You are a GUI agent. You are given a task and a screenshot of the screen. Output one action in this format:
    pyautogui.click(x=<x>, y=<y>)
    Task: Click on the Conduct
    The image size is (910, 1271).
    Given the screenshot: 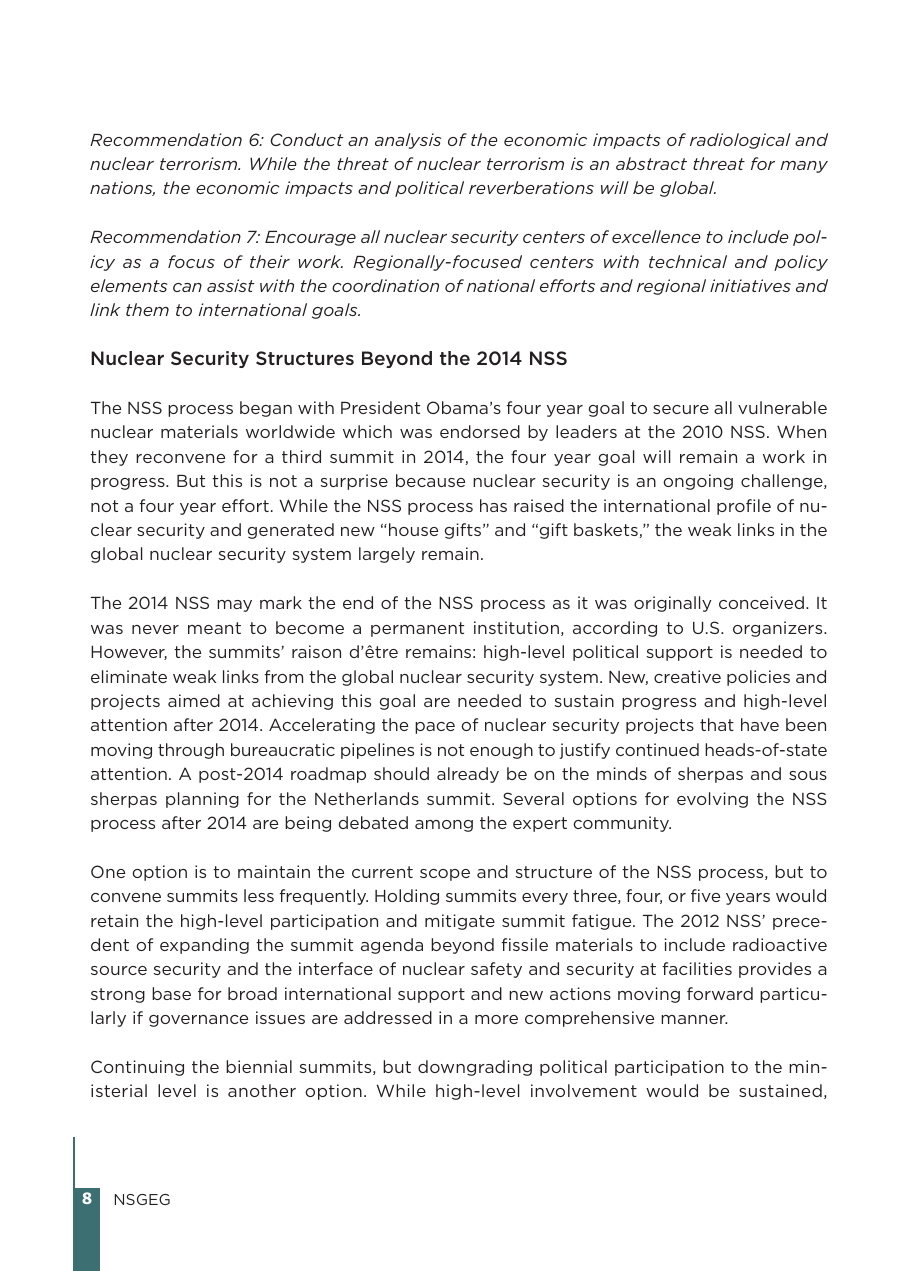 What is the action you would take?
    pyautogui.click(x=307, y=139)
